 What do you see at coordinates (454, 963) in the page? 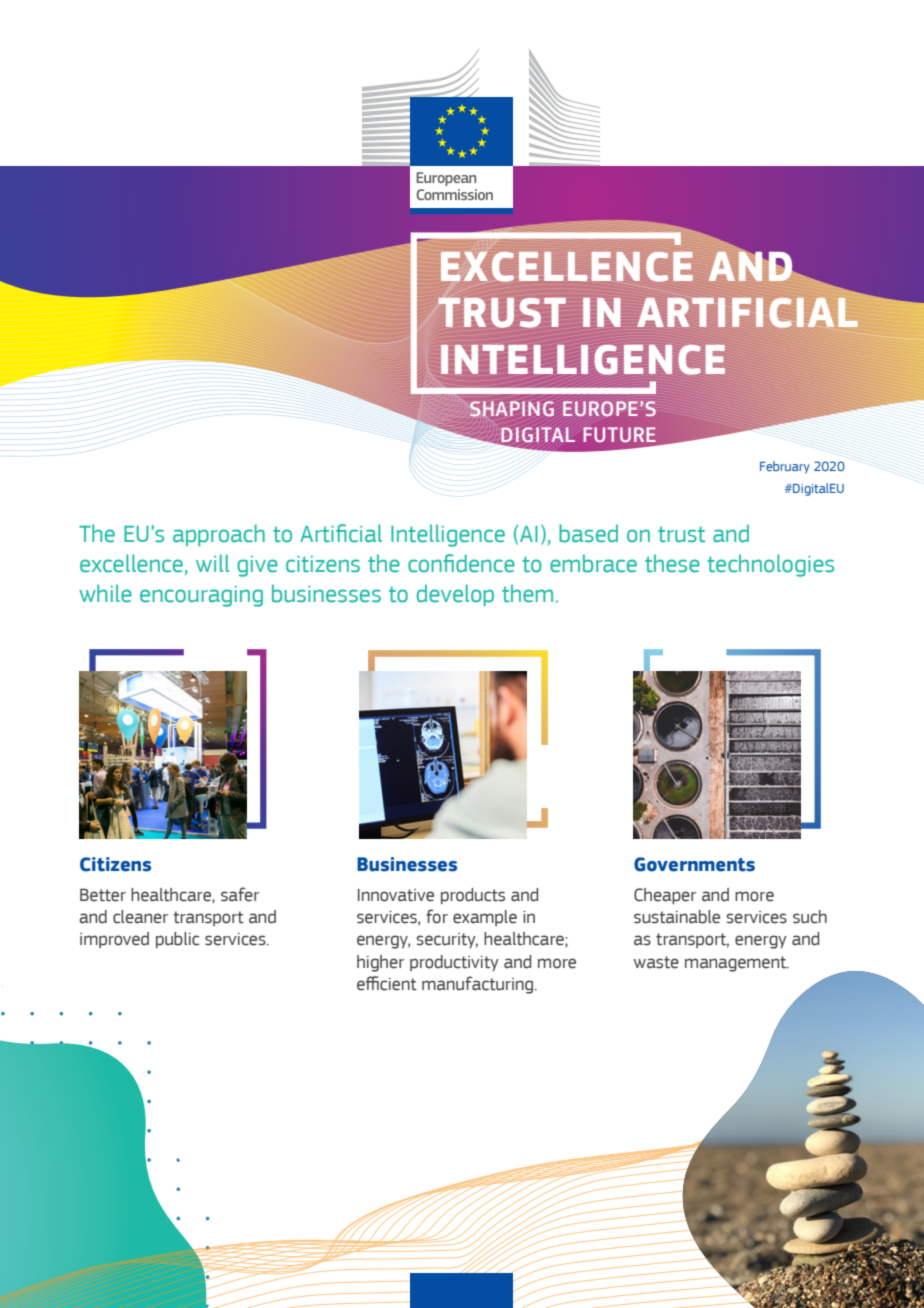
I see `productivity` at bounding box center [454, 963].
